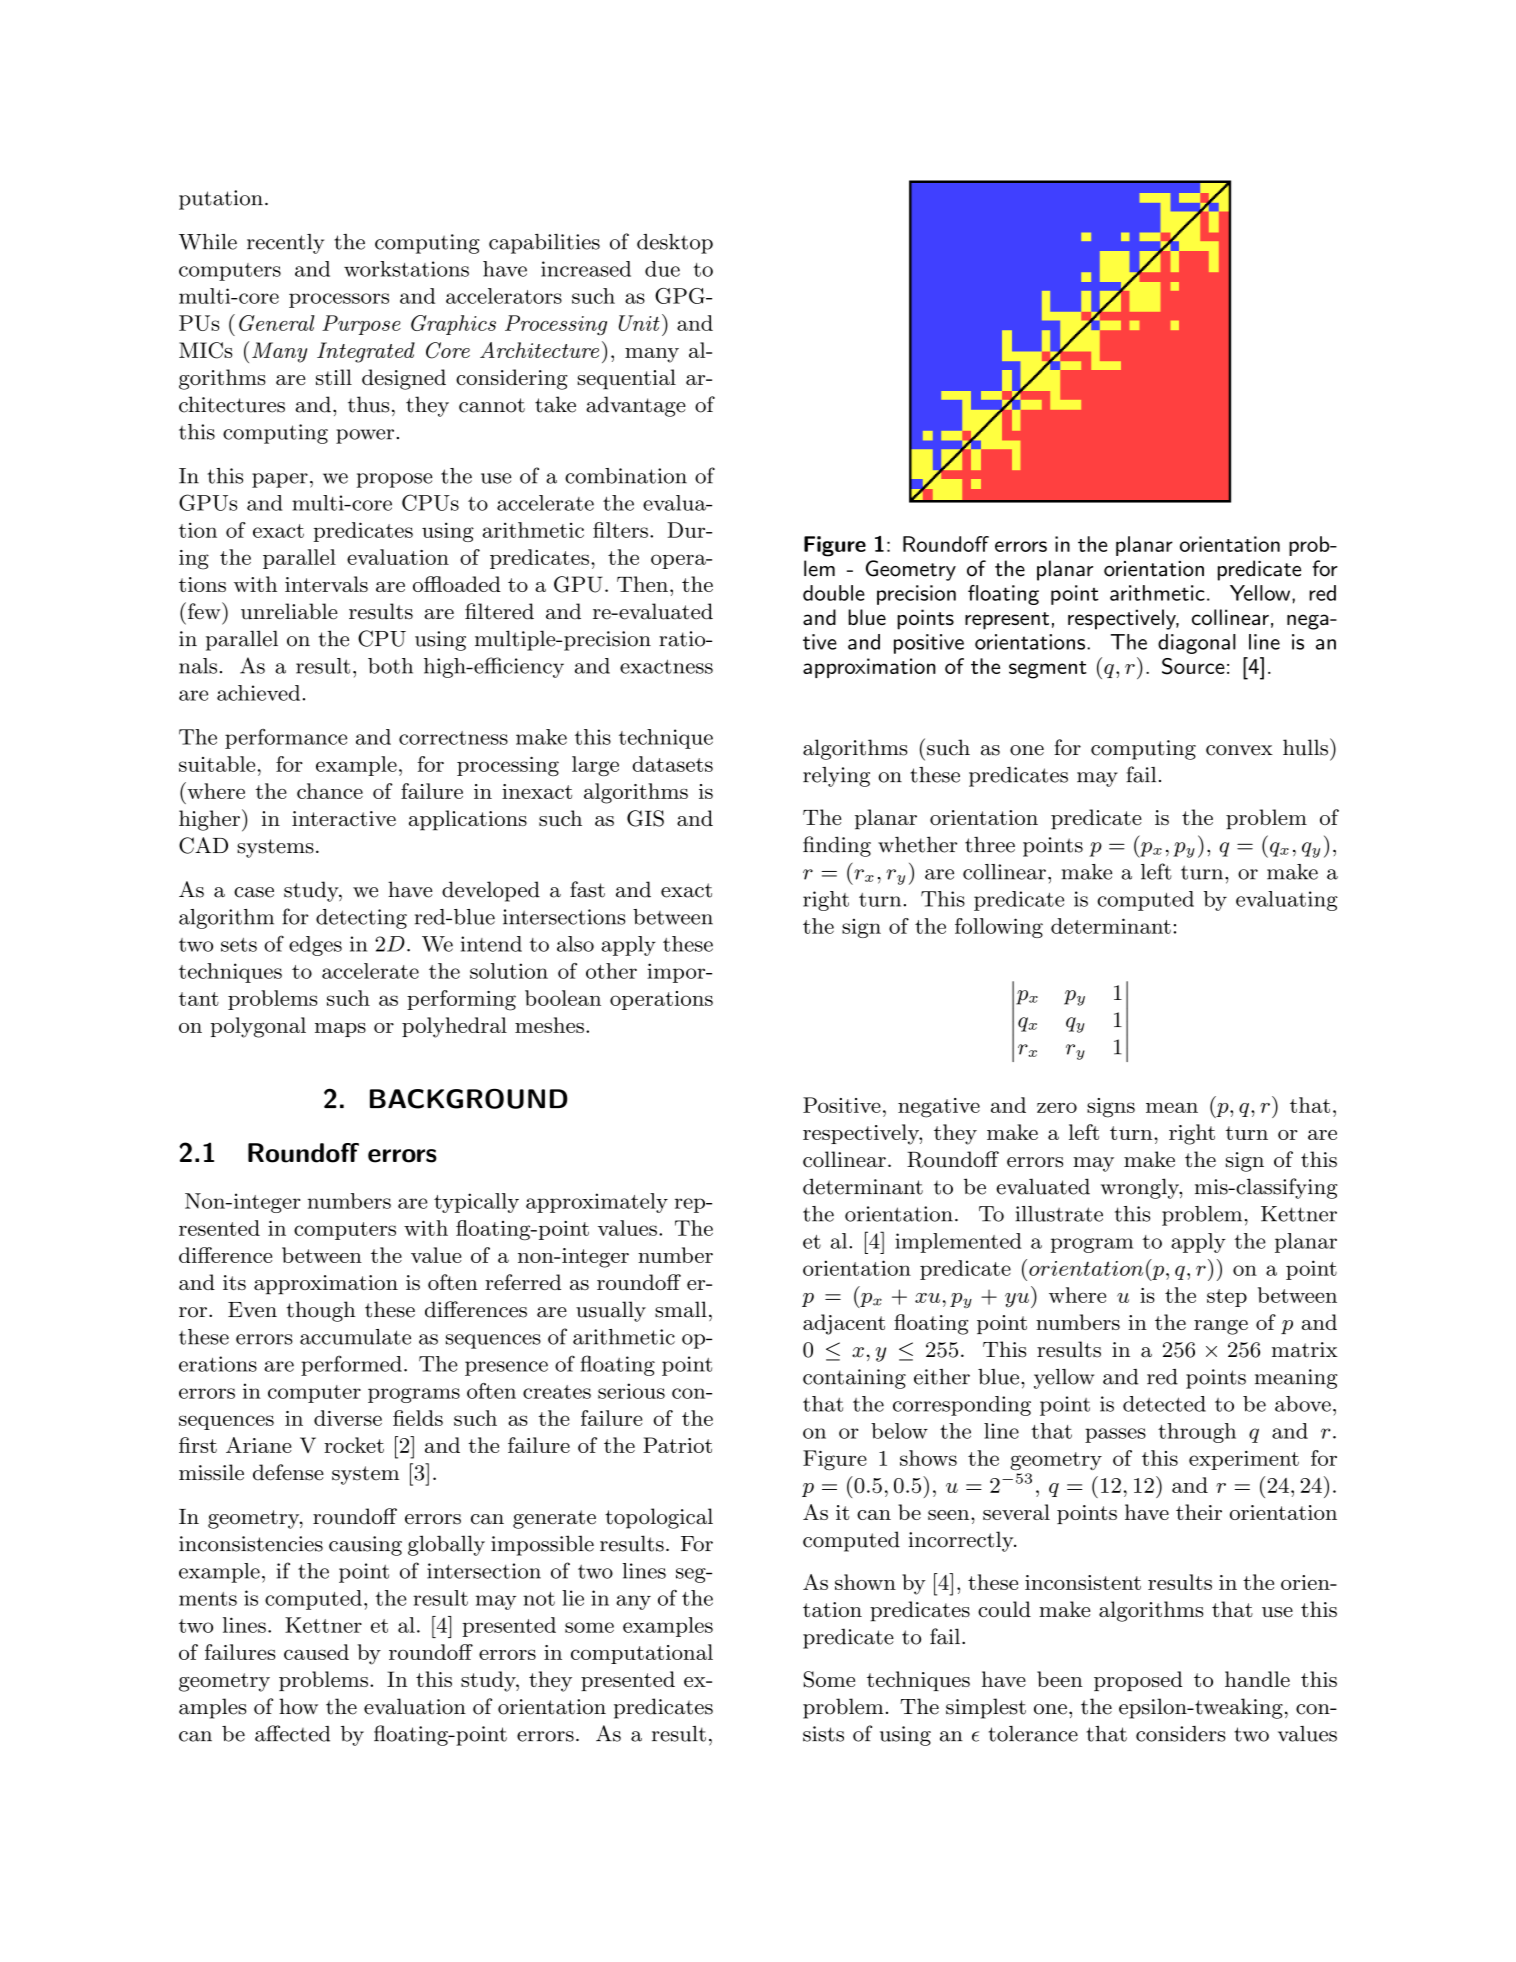  What do you see at coordinates (681, 1309) in the screenshot?
I see `small` at bounding box center [681, 1309].
